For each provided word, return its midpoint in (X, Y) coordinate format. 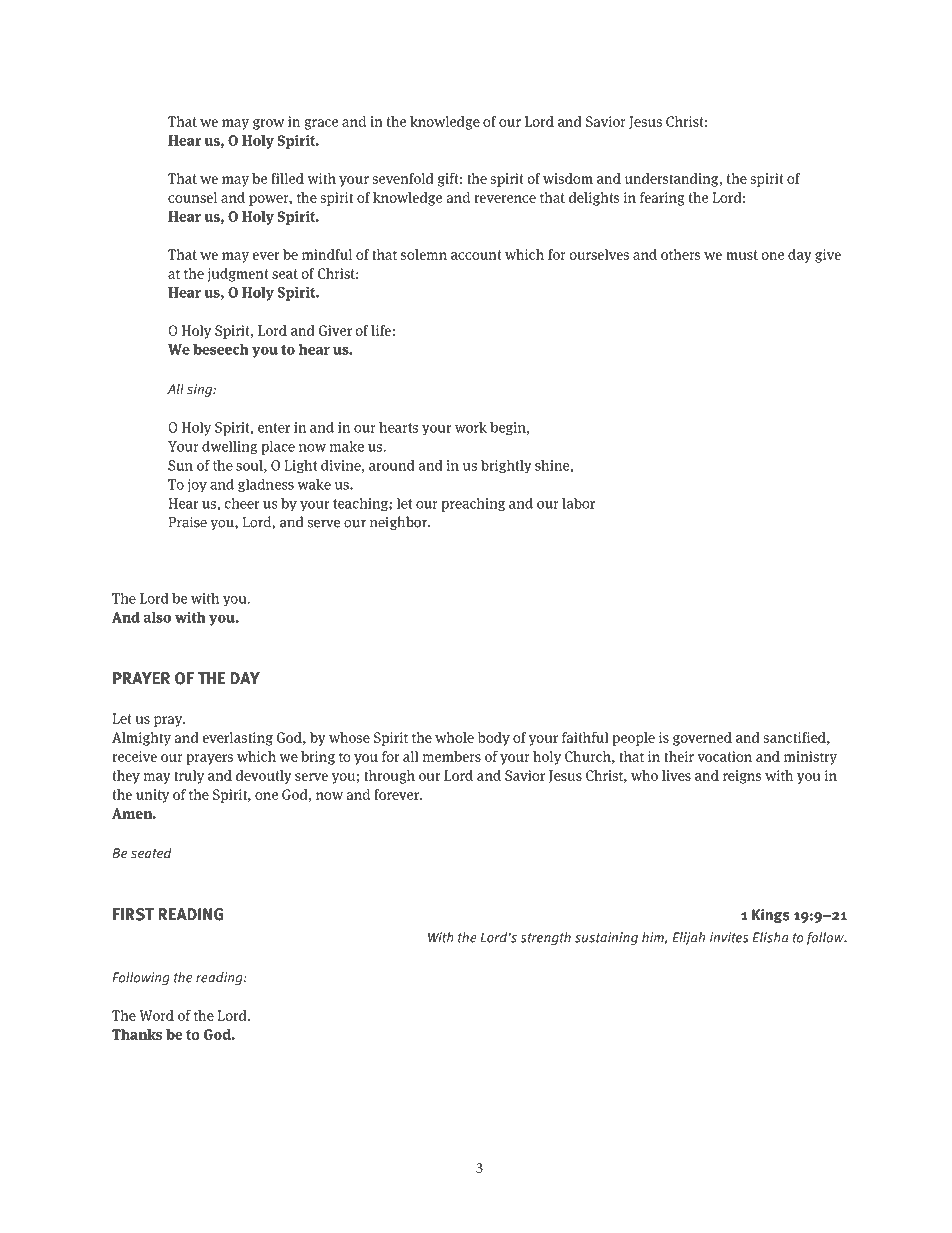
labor (578, 503)
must (742, 255)
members (452, 756)
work (471, 427)
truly (189, 777)
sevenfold (403, 178)
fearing (662, 199)
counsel (192, 197)
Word (156, 1015)
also (157, 617)
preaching (473, 504)
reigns (742, 777)
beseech (221, 349)
